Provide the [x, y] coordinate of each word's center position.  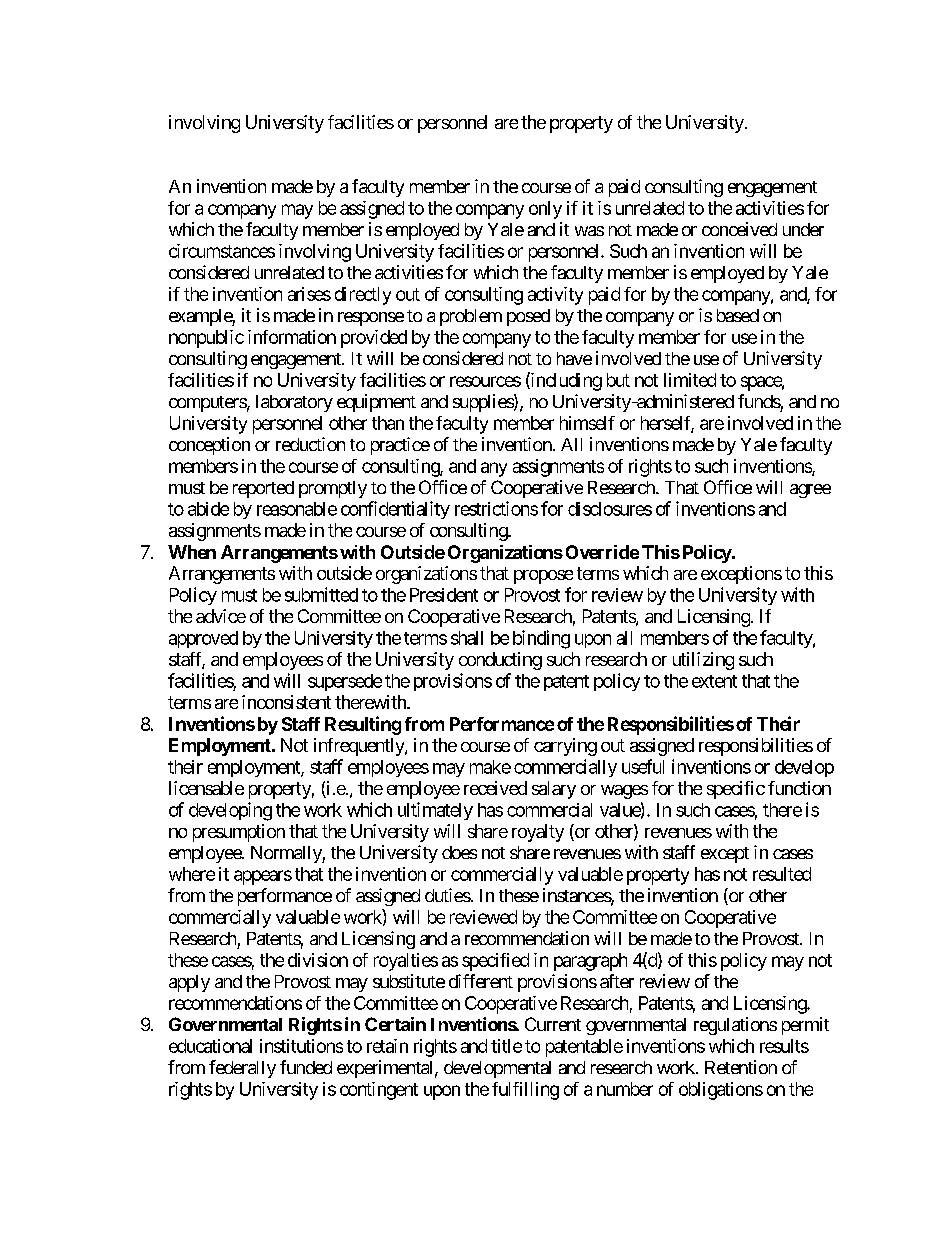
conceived [739, 229]
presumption [239, 833]
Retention [741, 1067]
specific [736, 790]
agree [810, 491]
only [545, 210]
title [506, 1046]
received [495, 788]
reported [263, 489]
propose [543, 577]
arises [309, 294]
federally [242, 1069]
